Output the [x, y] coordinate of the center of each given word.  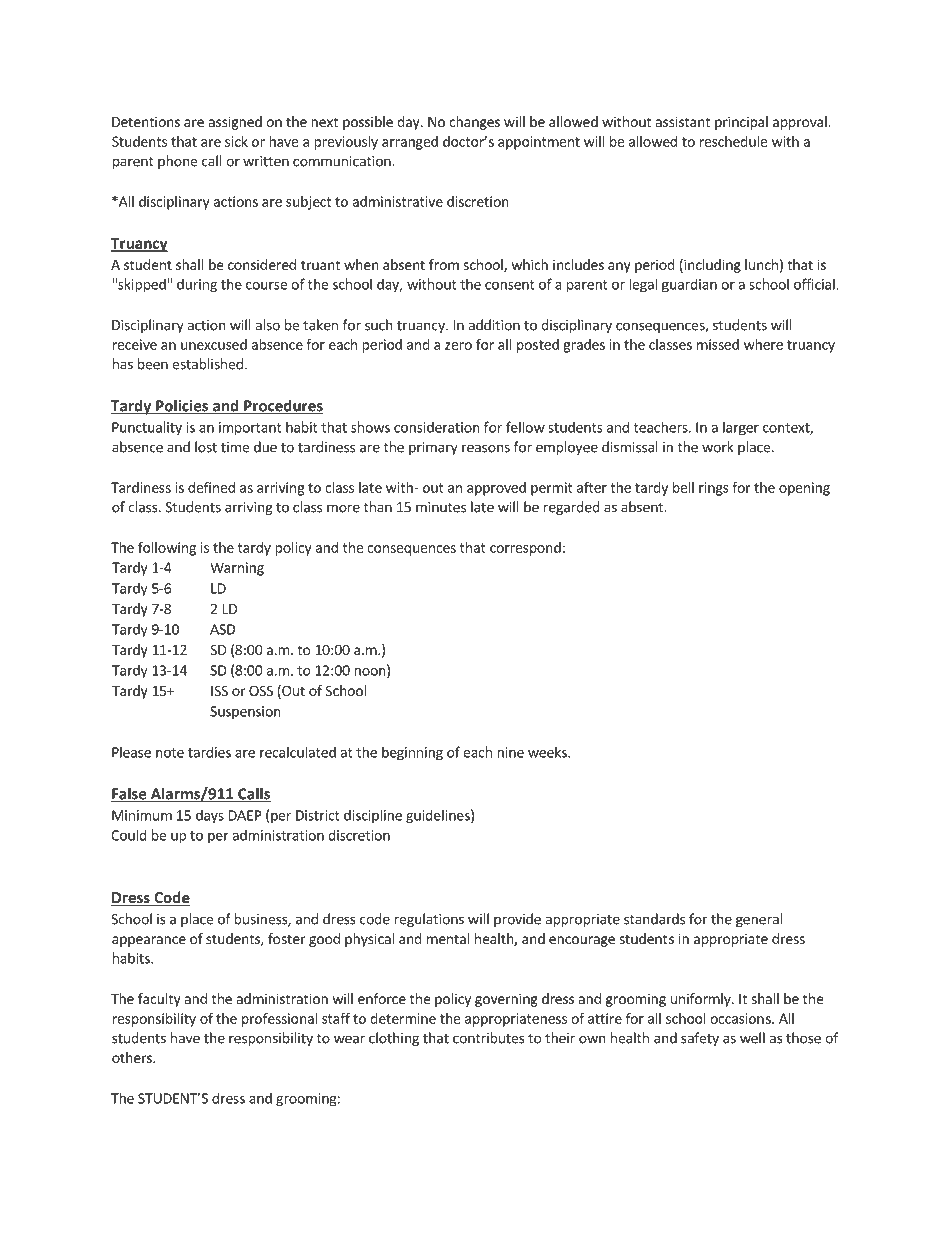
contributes [489, 1038]
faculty [159, 1000]
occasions [741, 1018]
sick [236, 141]
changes [474, 123]
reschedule [733, 141]
